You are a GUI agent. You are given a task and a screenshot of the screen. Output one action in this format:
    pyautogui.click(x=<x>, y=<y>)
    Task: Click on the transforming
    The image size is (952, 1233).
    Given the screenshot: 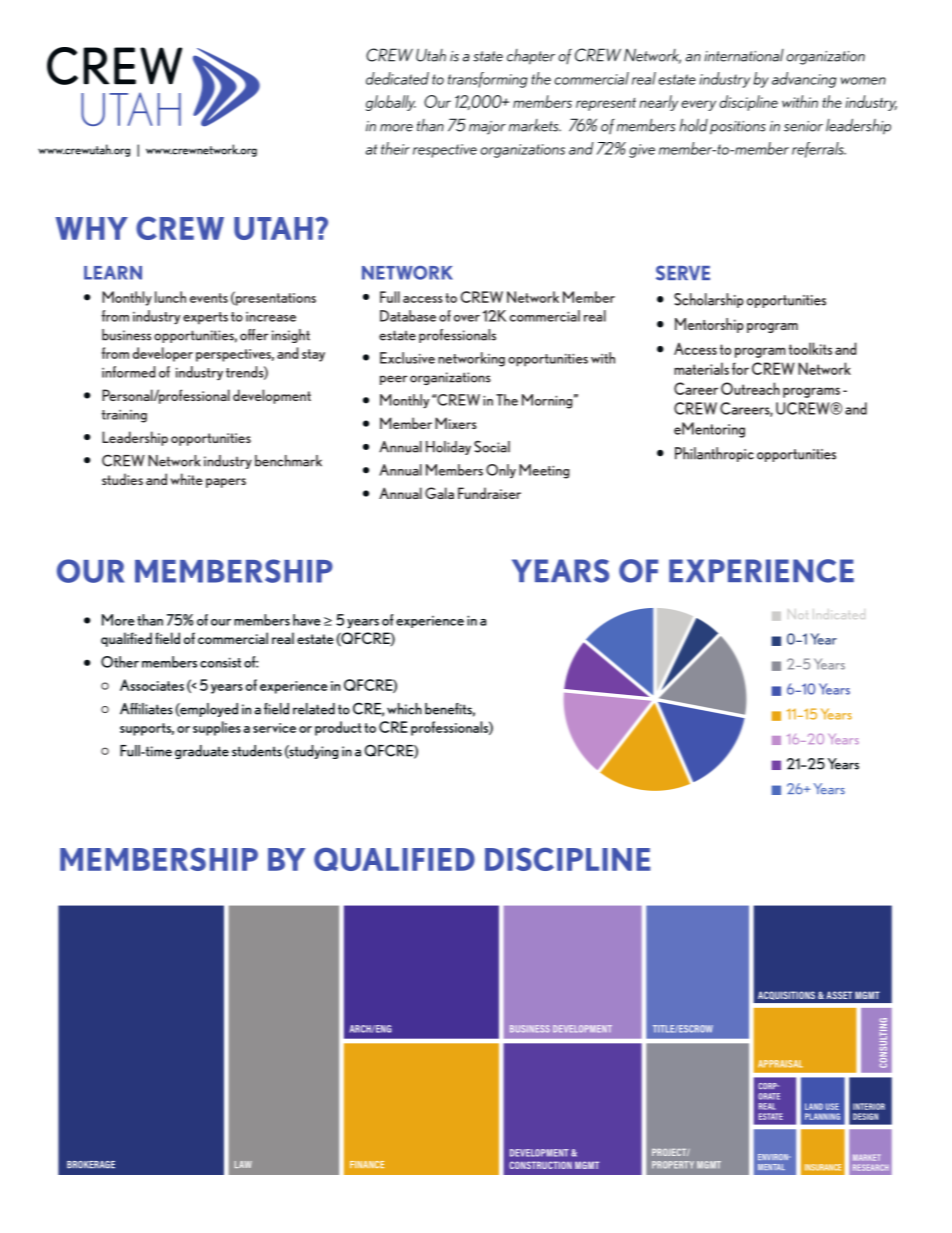 What is the action you would take?
    pyautogui.click(x=487, y=80)
